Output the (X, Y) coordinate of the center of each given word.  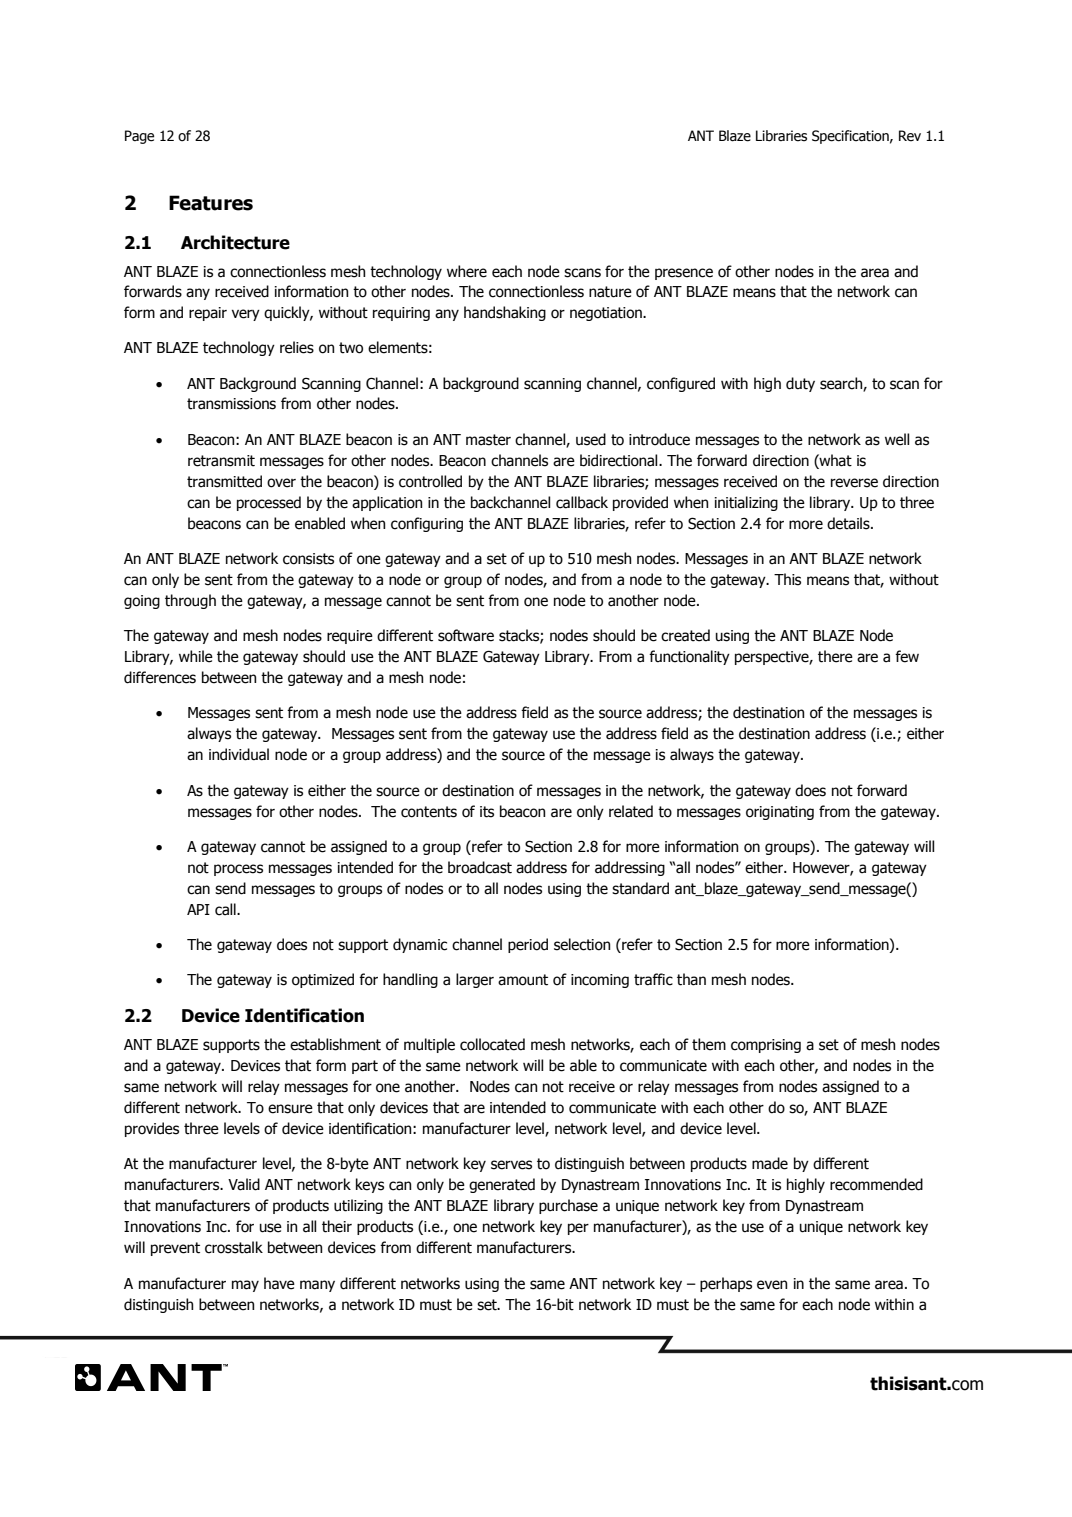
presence (684, 274)
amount (523, 980)
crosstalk (234, 1247)
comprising (766, 1046)
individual (239, 754)
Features (211, 203)
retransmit (221, 461)
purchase (568, 1206)
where (467, 271)
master (488, 440)
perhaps (726, 1284)
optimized (323, 980)
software (466, 635)
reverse (854, 483)
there (835, 656)
